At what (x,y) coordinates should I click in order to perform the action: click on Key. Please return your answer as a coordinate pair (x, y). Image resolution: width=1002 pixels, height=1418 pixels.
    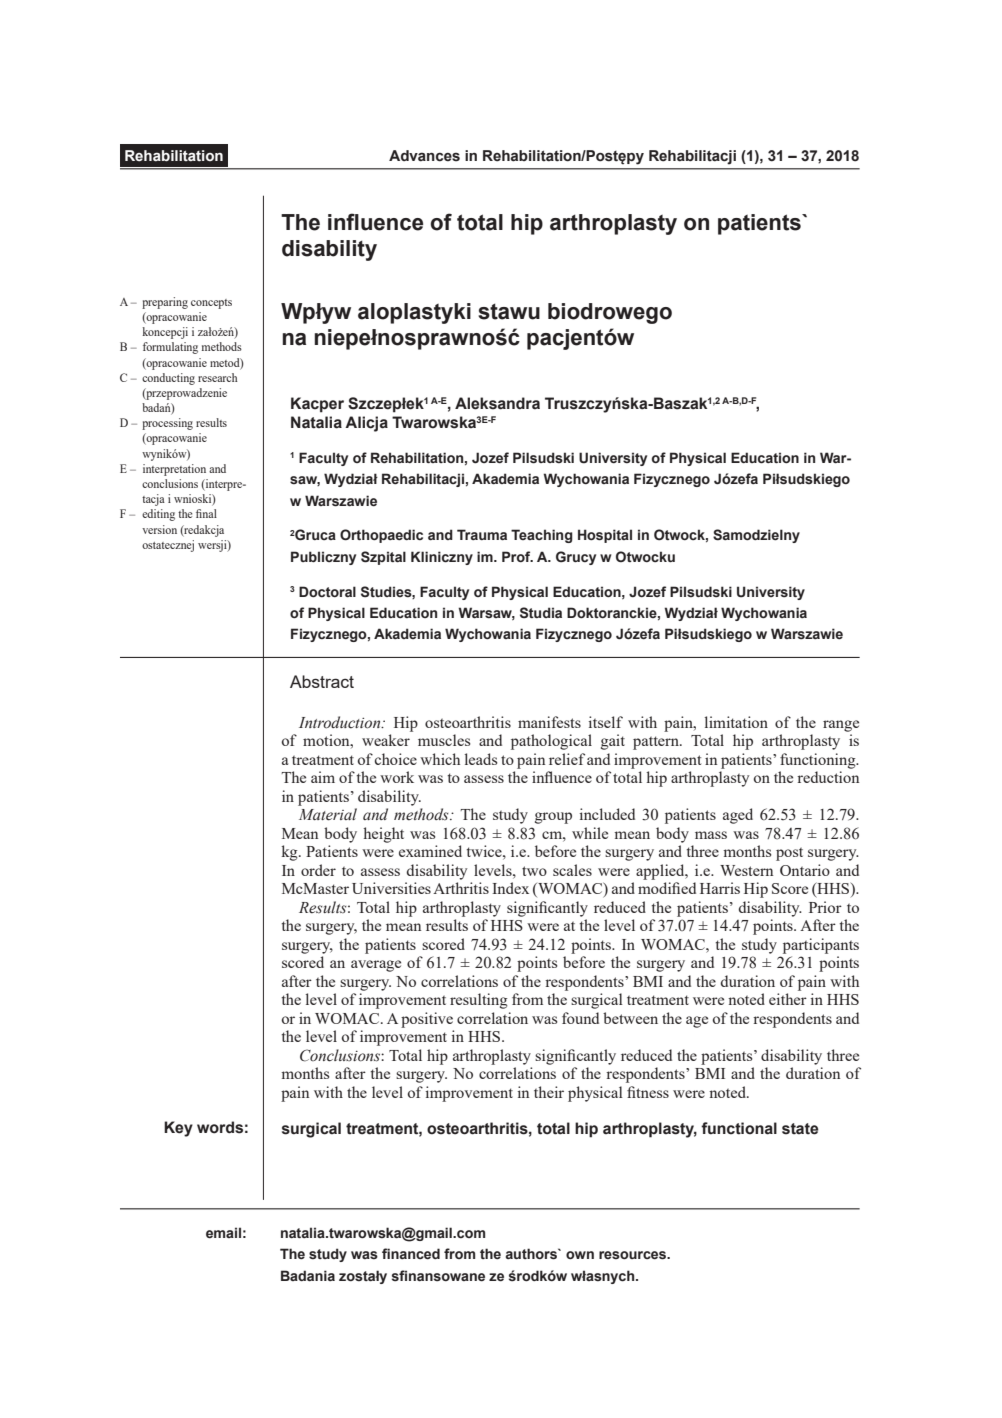
    Looking at the image, I should click on (178, 1129).
